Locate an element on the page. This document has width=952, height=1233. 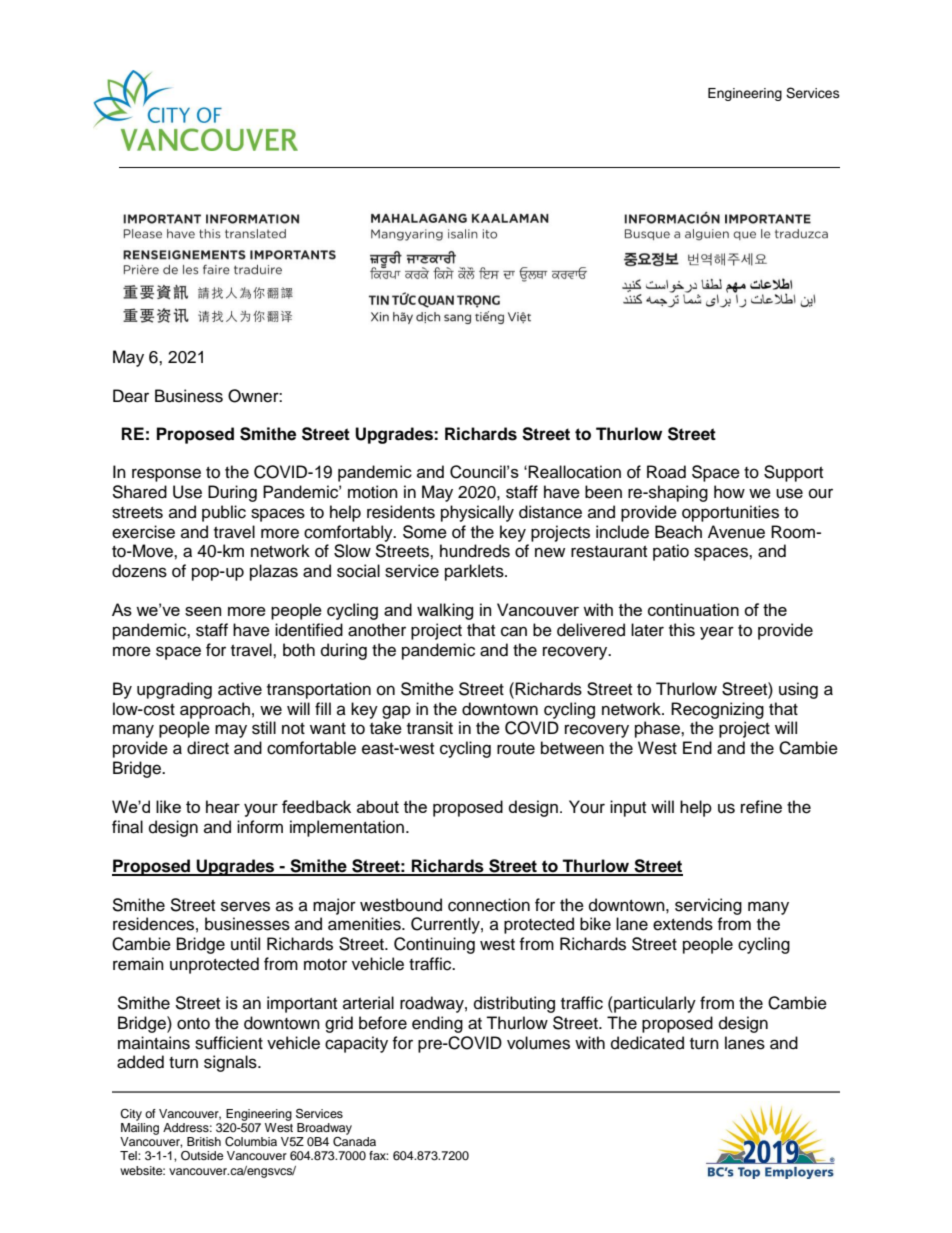
refine is located at coordinates (761, 807).
